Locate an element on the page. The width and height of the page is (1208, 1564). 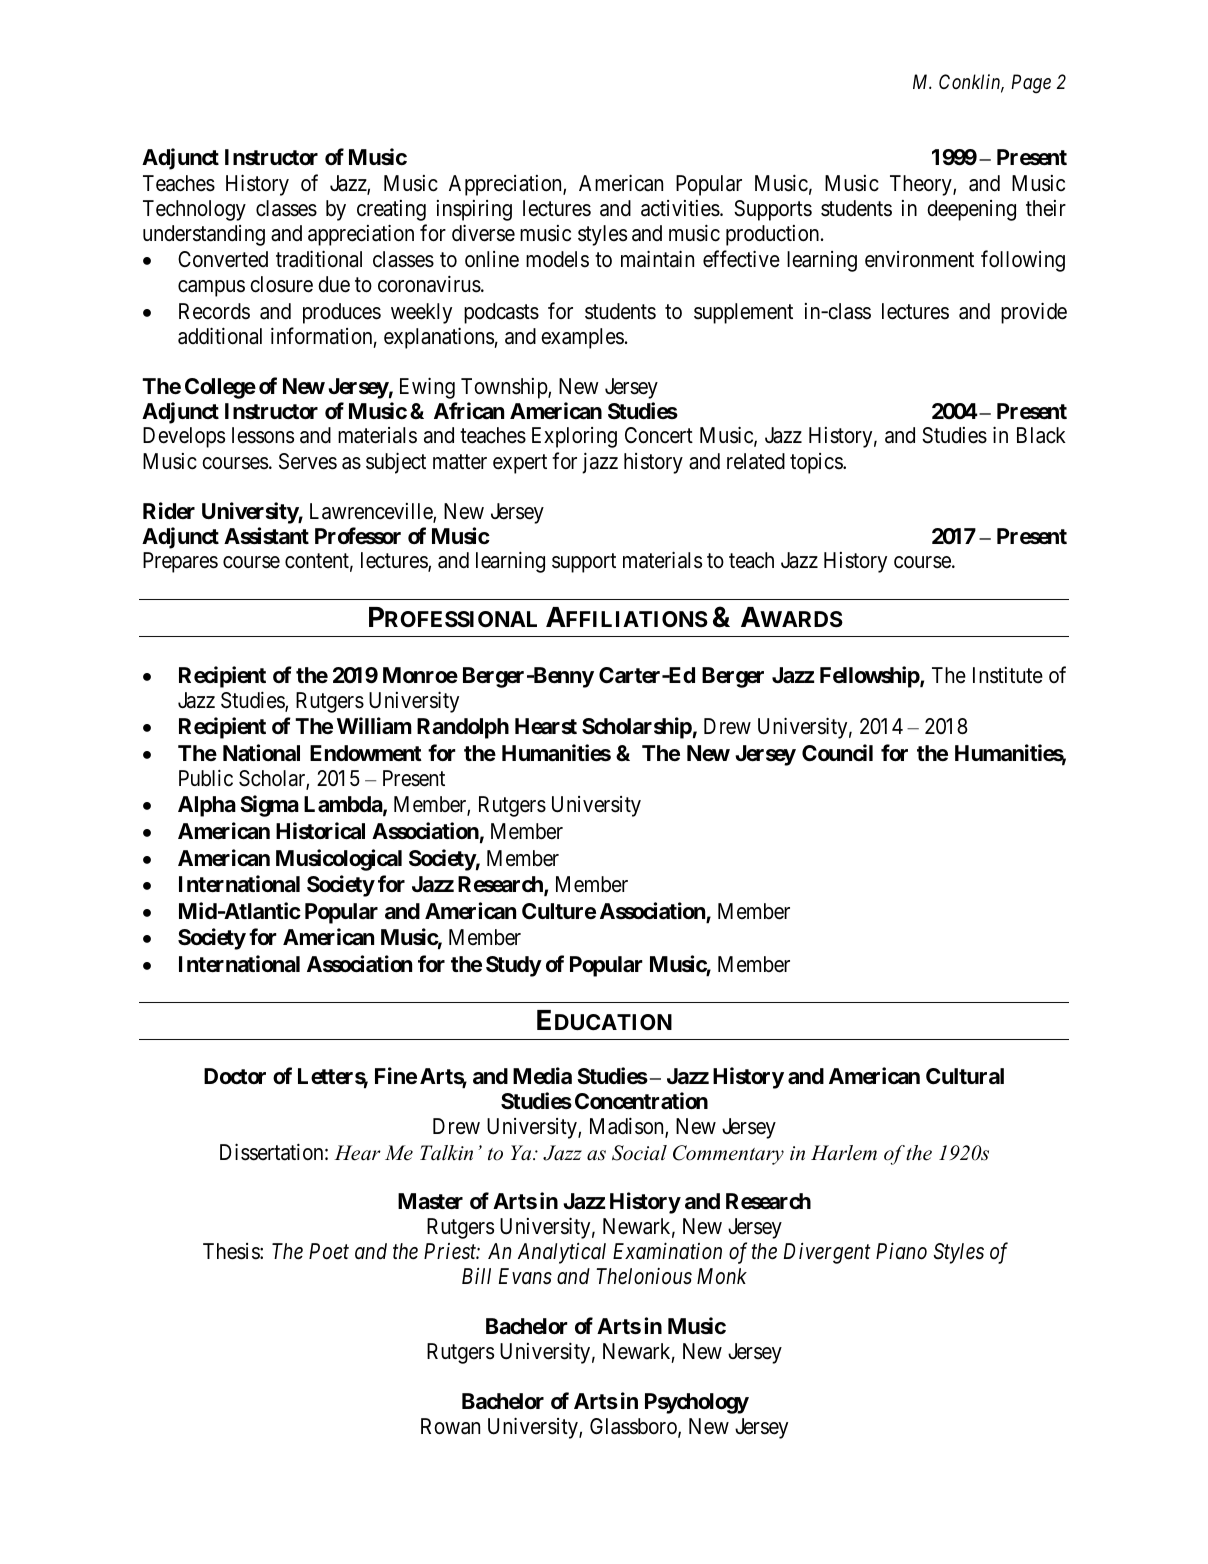
Technology is located at coordinates (194, 210).
